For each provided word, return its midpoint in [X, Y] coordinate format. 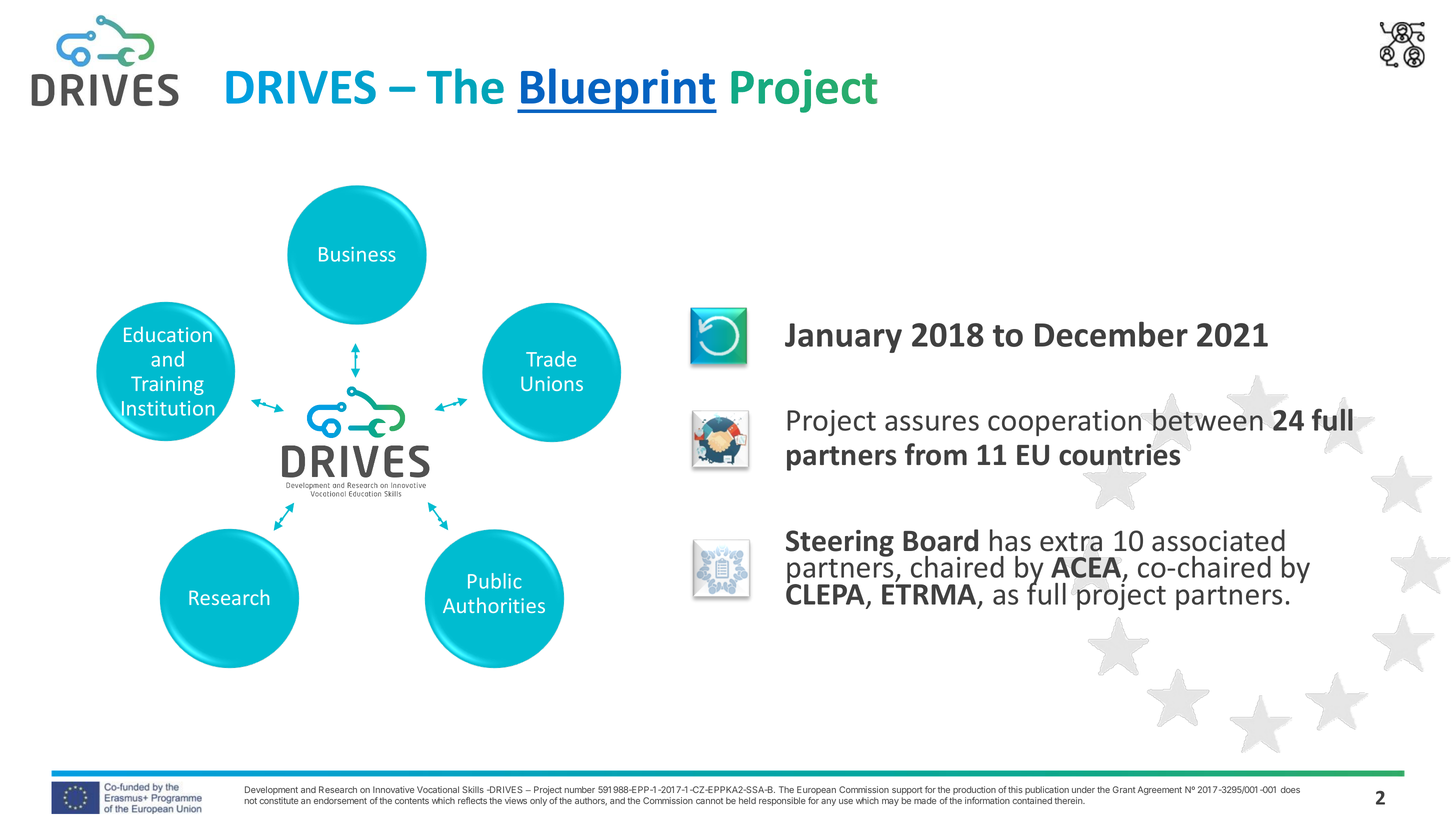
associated [1218, 540]
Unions [552, 383]
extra [1071, 542]
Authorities [494, 605]
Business [357, 254]
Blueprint [618, 90]
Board [940, 540]
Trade [551, 359]
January [843, 338]
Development [271, 792]
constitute [278, 800]
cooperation [1064, 423]
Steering [840, 543]
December [1111, 334]
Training [167, 385]
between [1208, 420]
